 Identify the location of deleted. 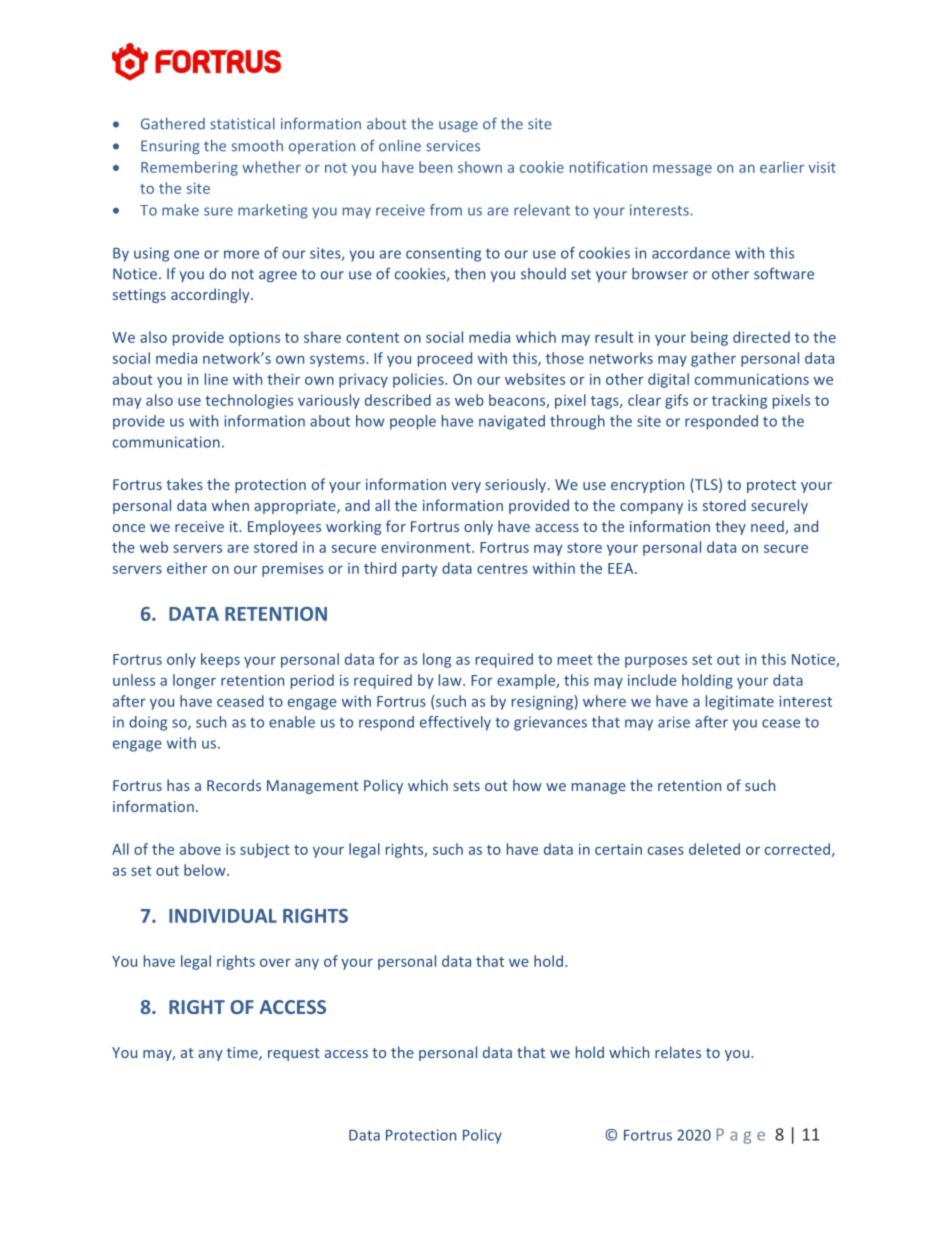
(714, 849).
